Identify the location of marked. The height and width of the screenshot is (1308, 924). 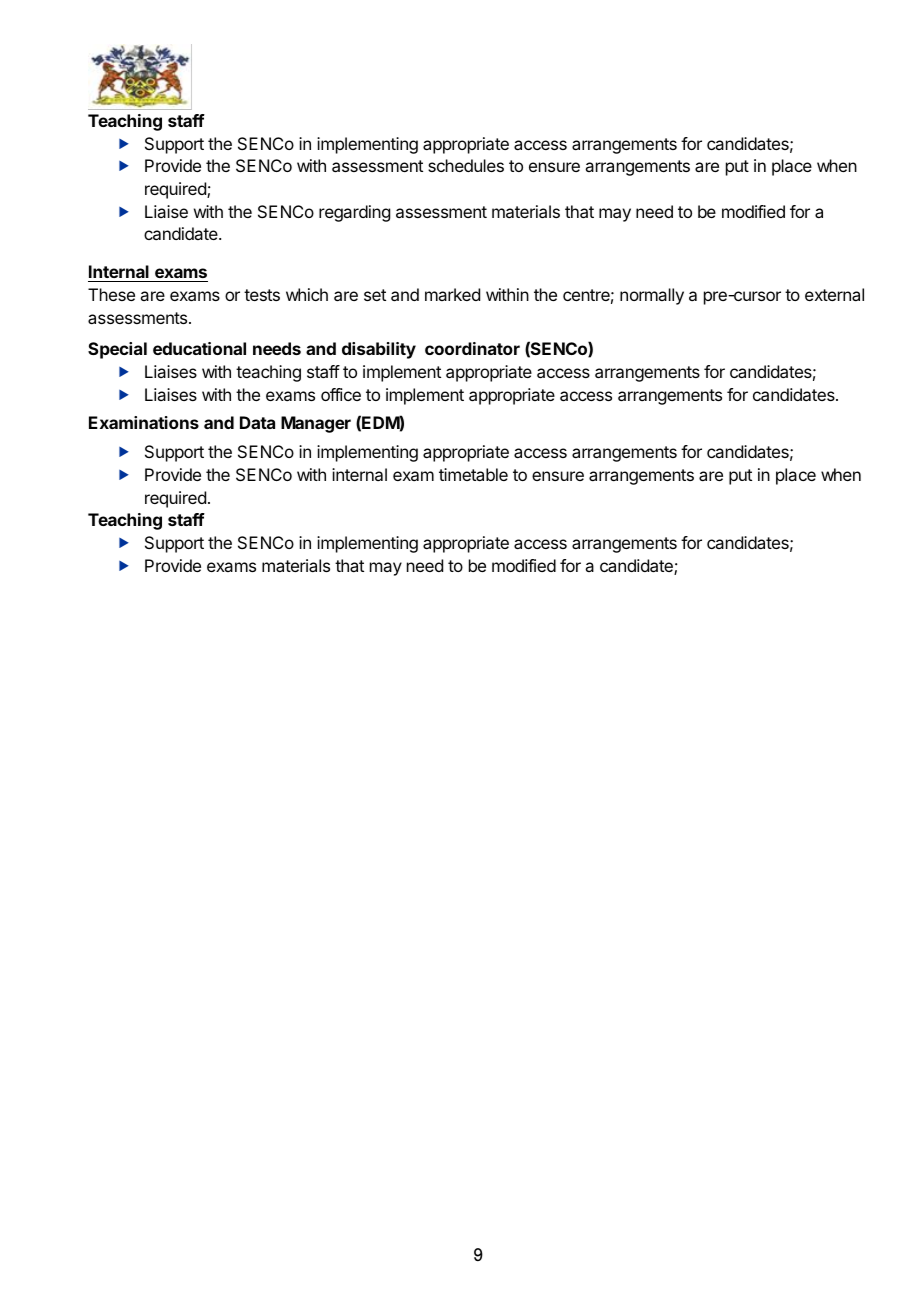
(452, 294).
